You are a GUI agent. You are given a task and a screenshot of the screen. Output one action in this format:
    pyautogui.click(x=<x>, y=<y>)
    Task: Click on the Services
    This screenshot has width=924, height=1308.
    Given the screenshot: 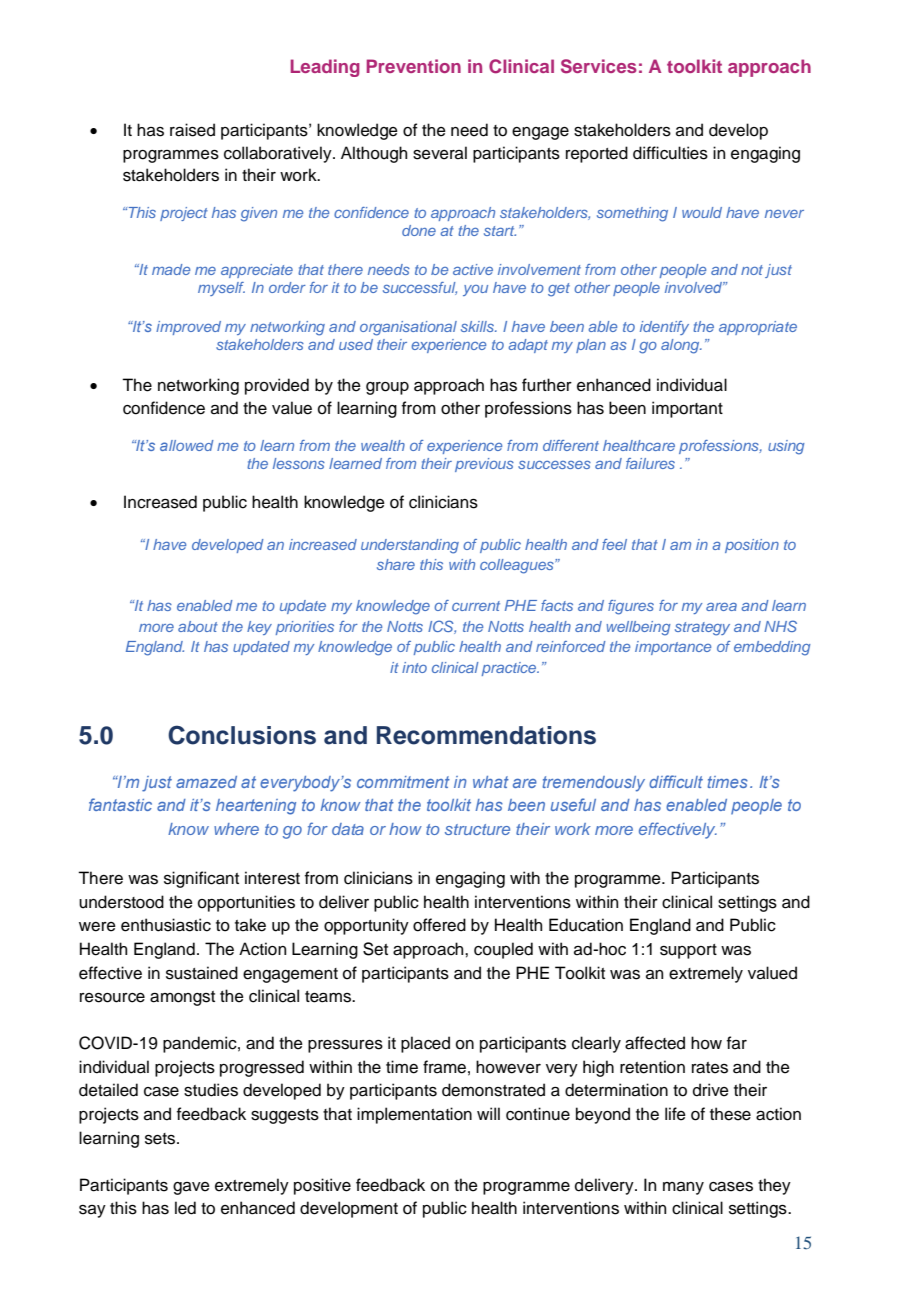 What is the action you would take?
    pyautogui.click(x=599, y=66)
